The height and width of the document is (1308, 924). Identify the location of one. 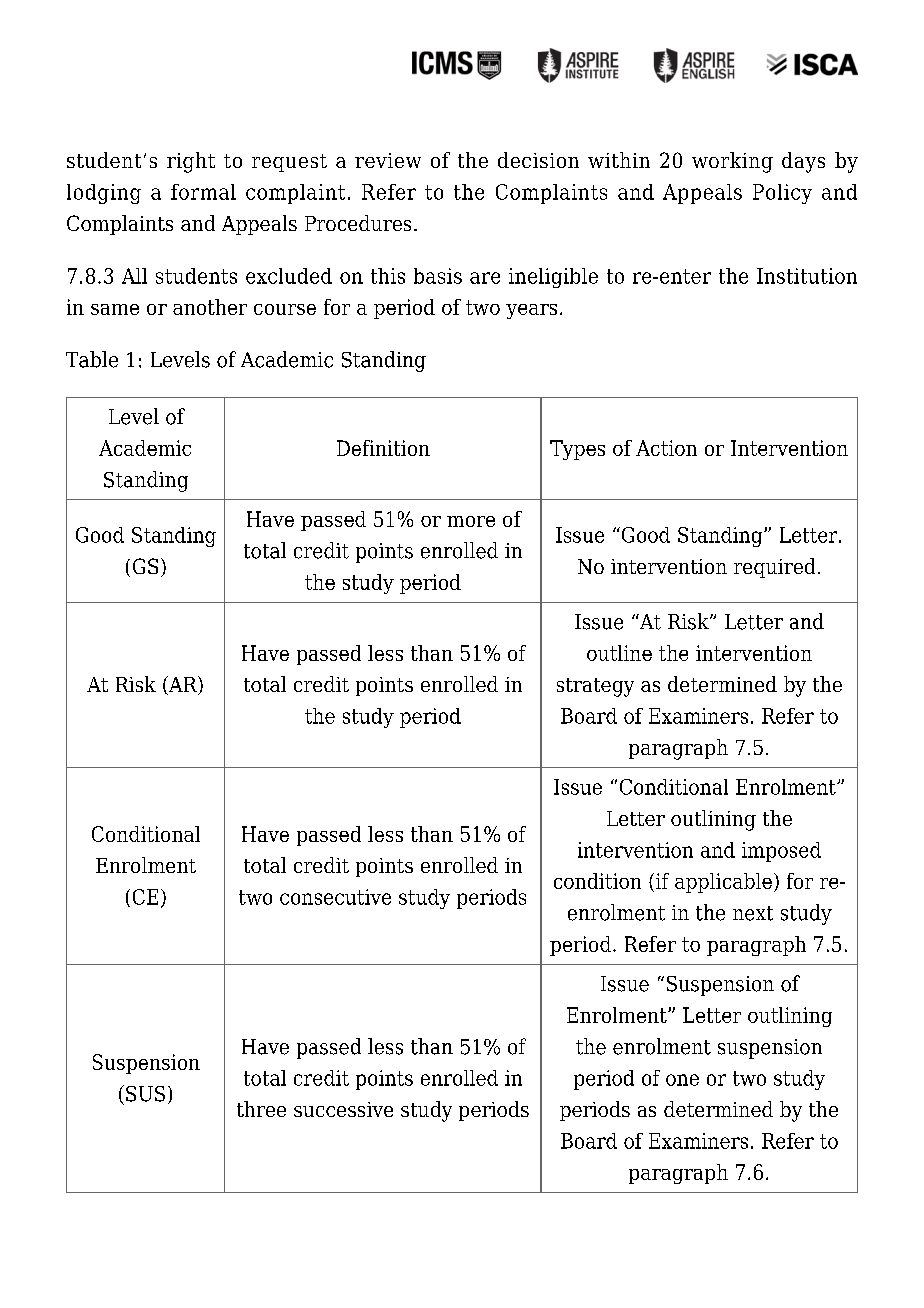
(682, 1080).
